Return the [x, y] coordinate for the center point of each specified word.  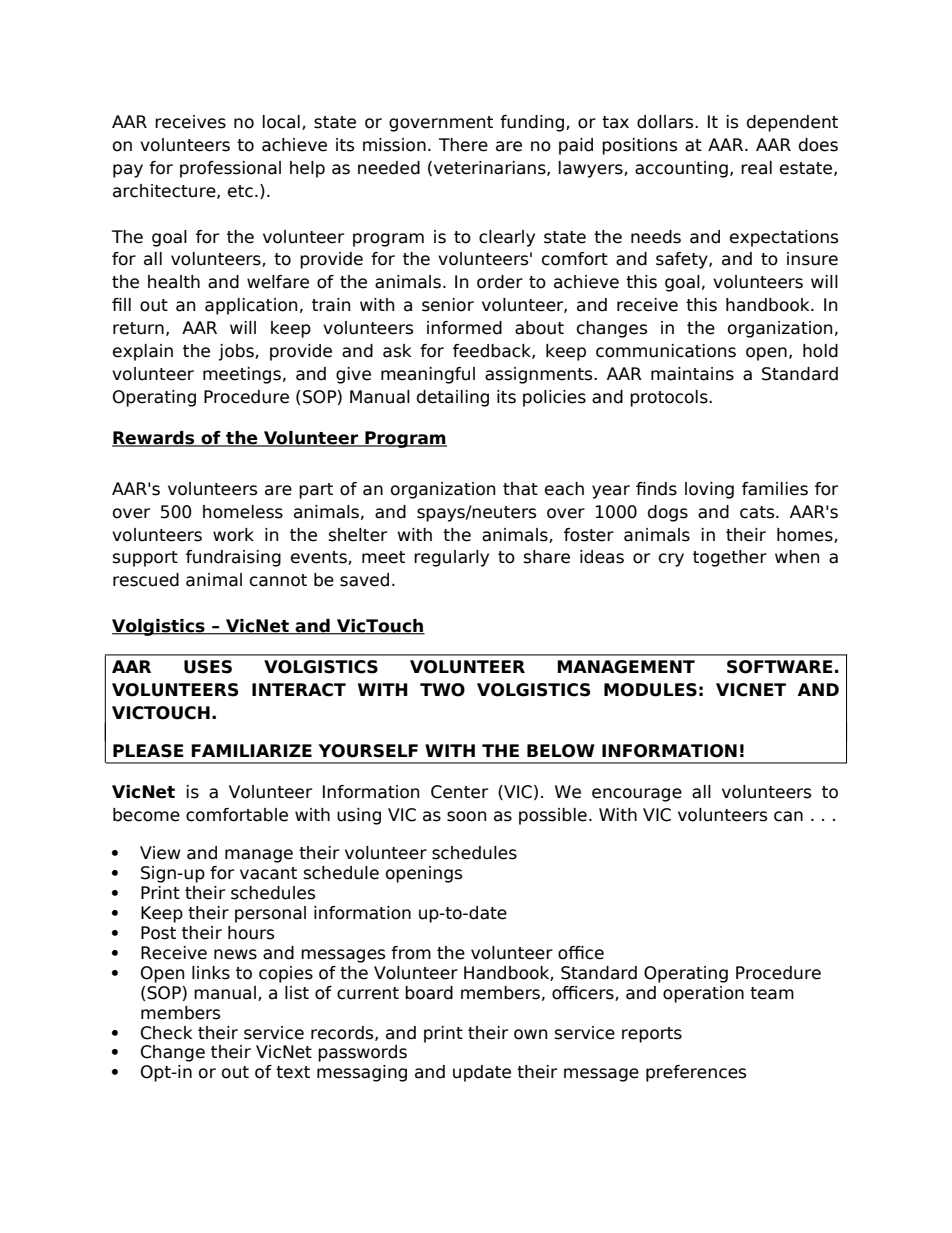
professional [230, 169]
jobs [237, 352]
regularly [451, 558]
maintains [692, 374]
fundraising [233, 558]
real [756, 168]
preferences [696, 1073]
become [146, 815]
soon [466, 816]
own [530, 1034]
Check [167, 1033]
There [463, 145]
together [730, 558]
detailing [453, 398]
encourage [637, 795]
